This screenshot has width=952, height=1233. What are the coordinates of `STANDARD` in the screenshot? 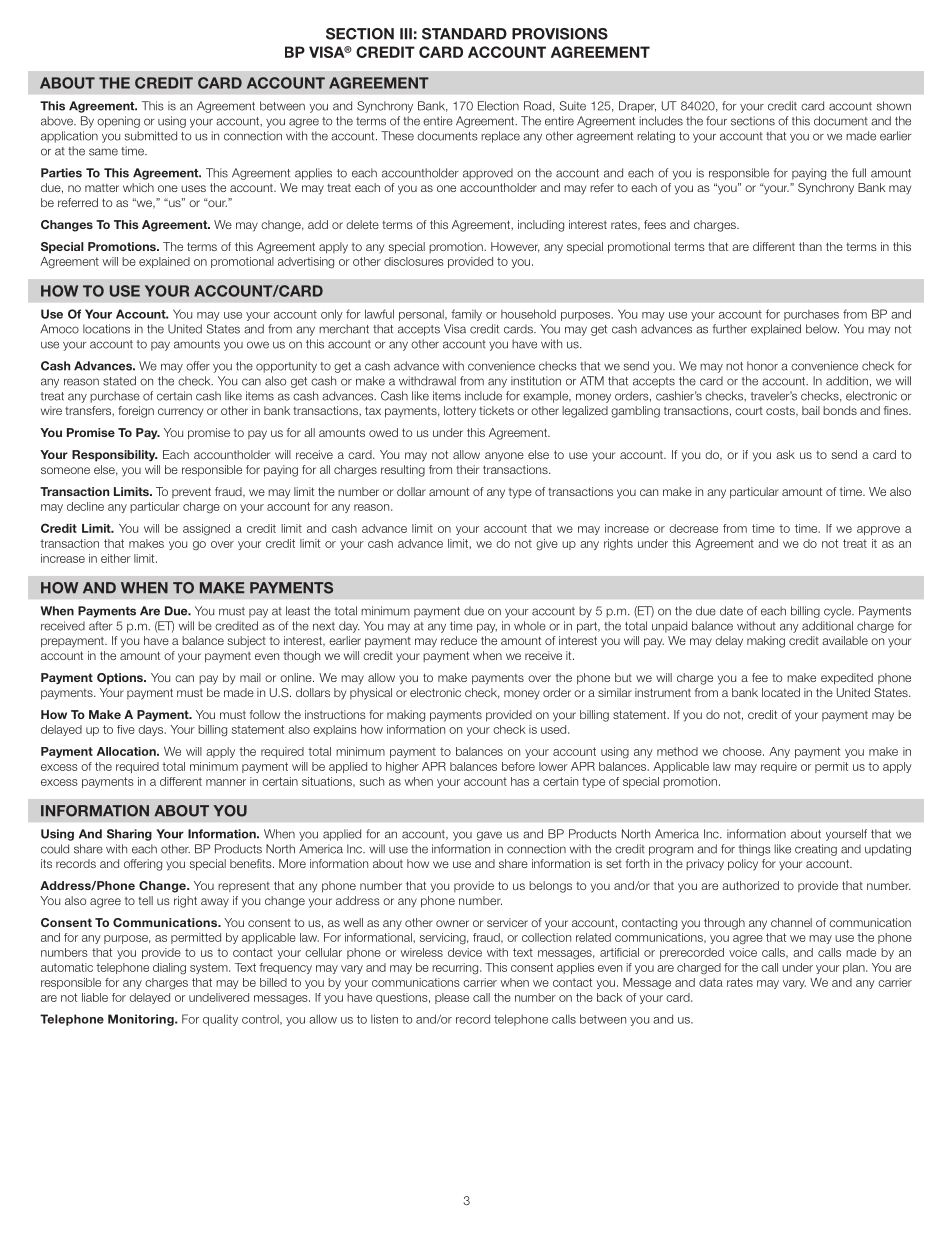 It's located at (464, 34).
